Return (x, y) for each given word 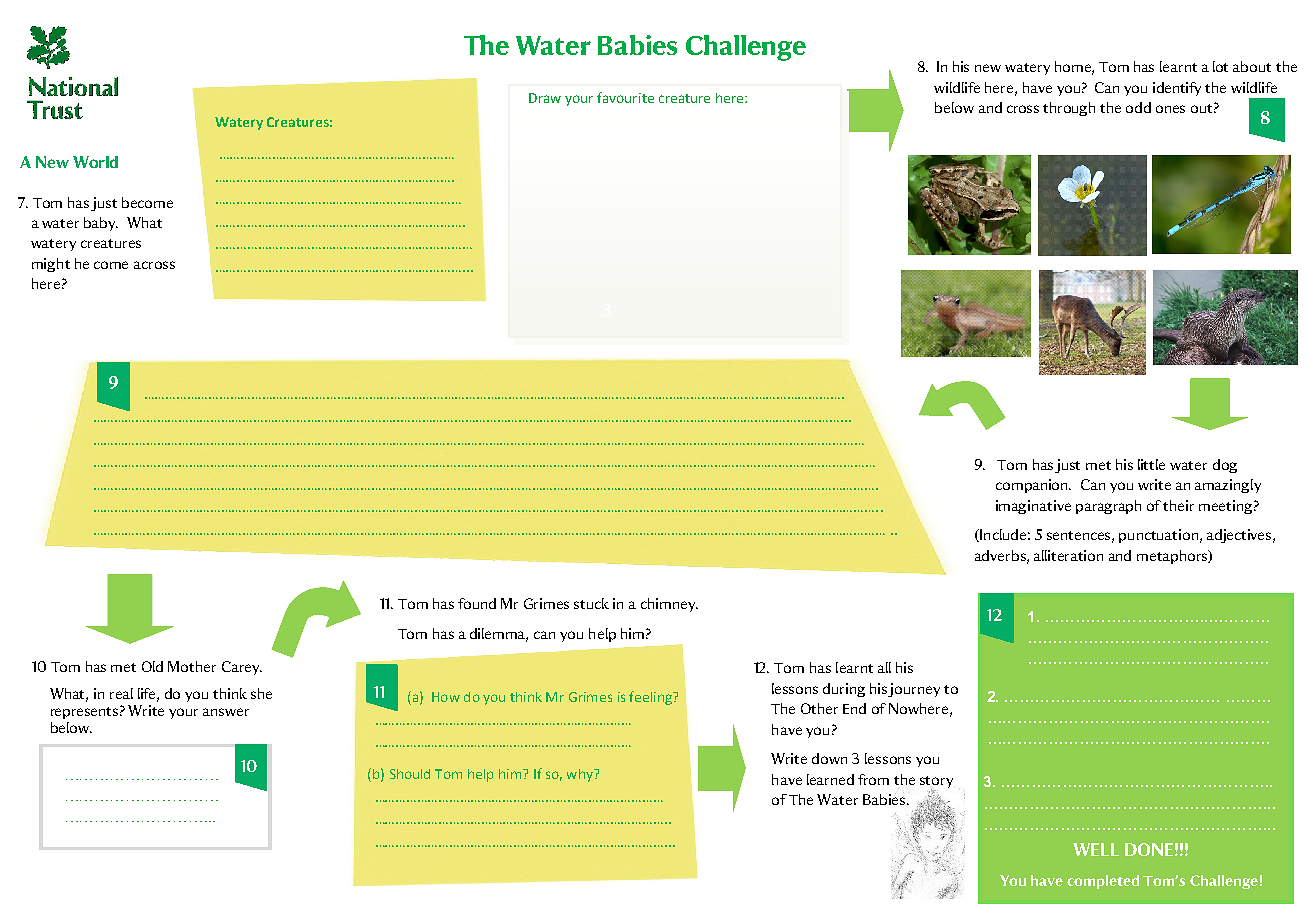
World (95, 162)
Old (152, 666)
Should (410, 774)
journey (914, 690)
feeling (651, 698)
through (1069, 109)
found (477, 603)
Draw (545, 98)
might (51, 265)
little (1151, 464)
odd (1138, 107)
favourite (625, 97)
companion (1033, 486)
